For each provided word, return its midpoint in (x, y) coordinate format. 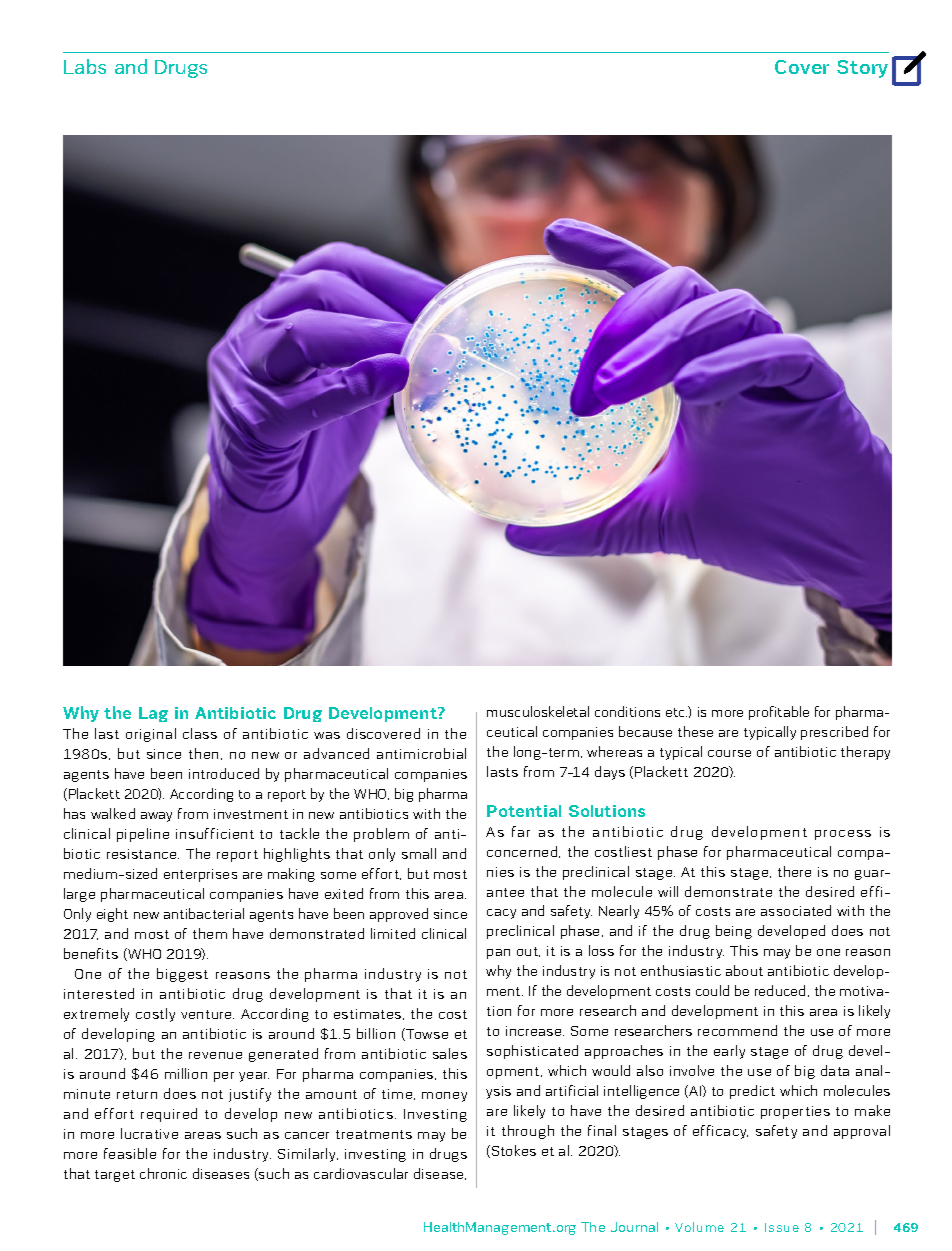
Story (862, 69)
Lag (153, 714)
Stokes (512, 1151)
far (521, 831)
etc (676, 712)
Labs (85, 66)
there (794, 871)
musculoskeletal (538, 711)
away (156, 817)
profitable (779, 713)
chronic (163, 1173)
